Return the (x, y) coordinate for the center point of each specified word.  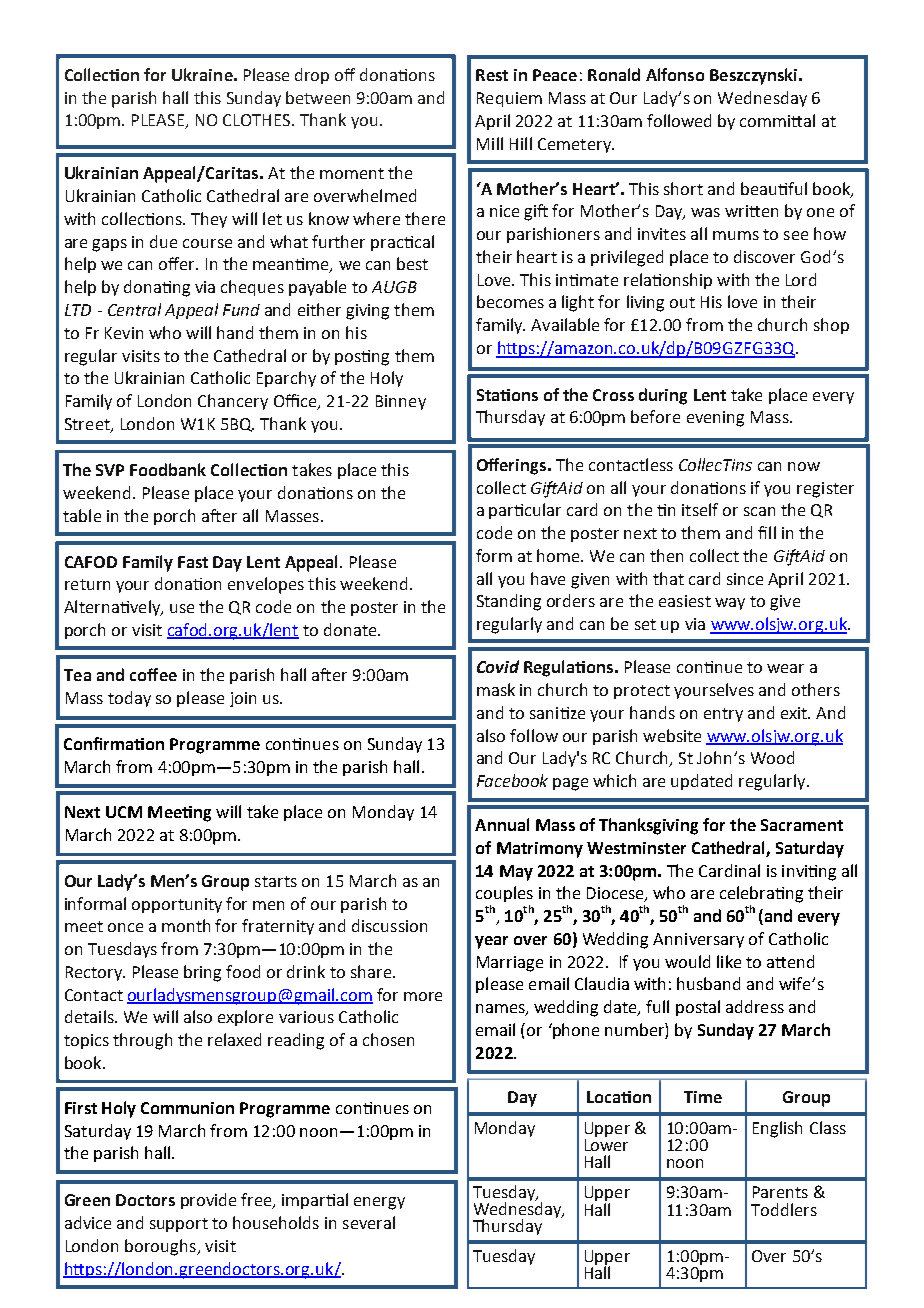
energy (379, 1203)
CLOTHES (258, 120)
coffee (153, 674)
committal (777, 120)
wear (785, 668)
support (179, 1225)
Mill (490, 143)
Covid (498, 666)
